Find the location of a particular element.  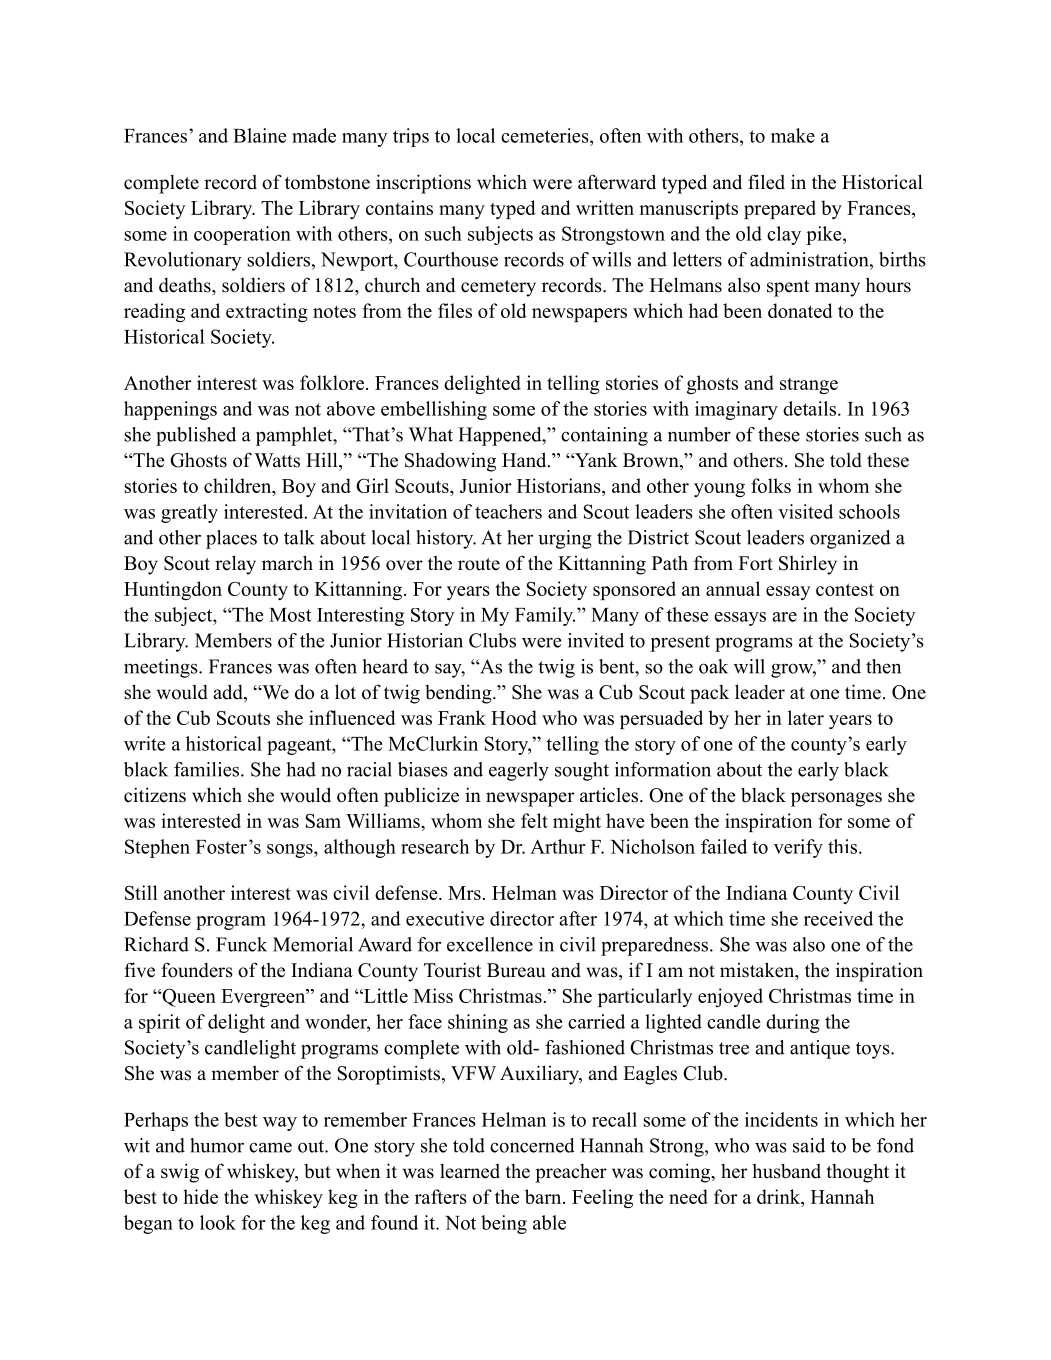

greatly is located at coordinates (189, 513).
